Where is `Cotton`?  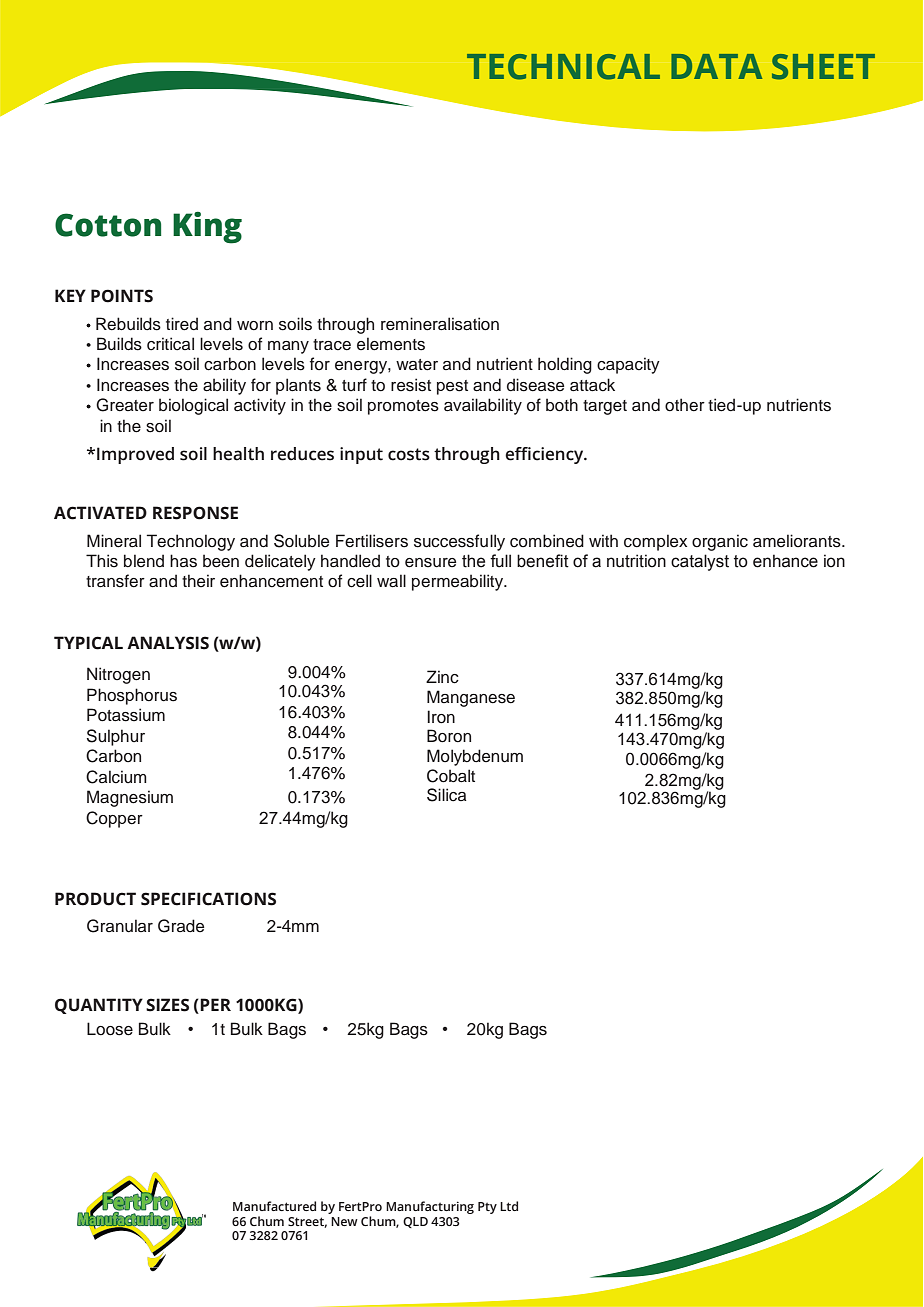
Cotton is located at coordinates (108, 225).
